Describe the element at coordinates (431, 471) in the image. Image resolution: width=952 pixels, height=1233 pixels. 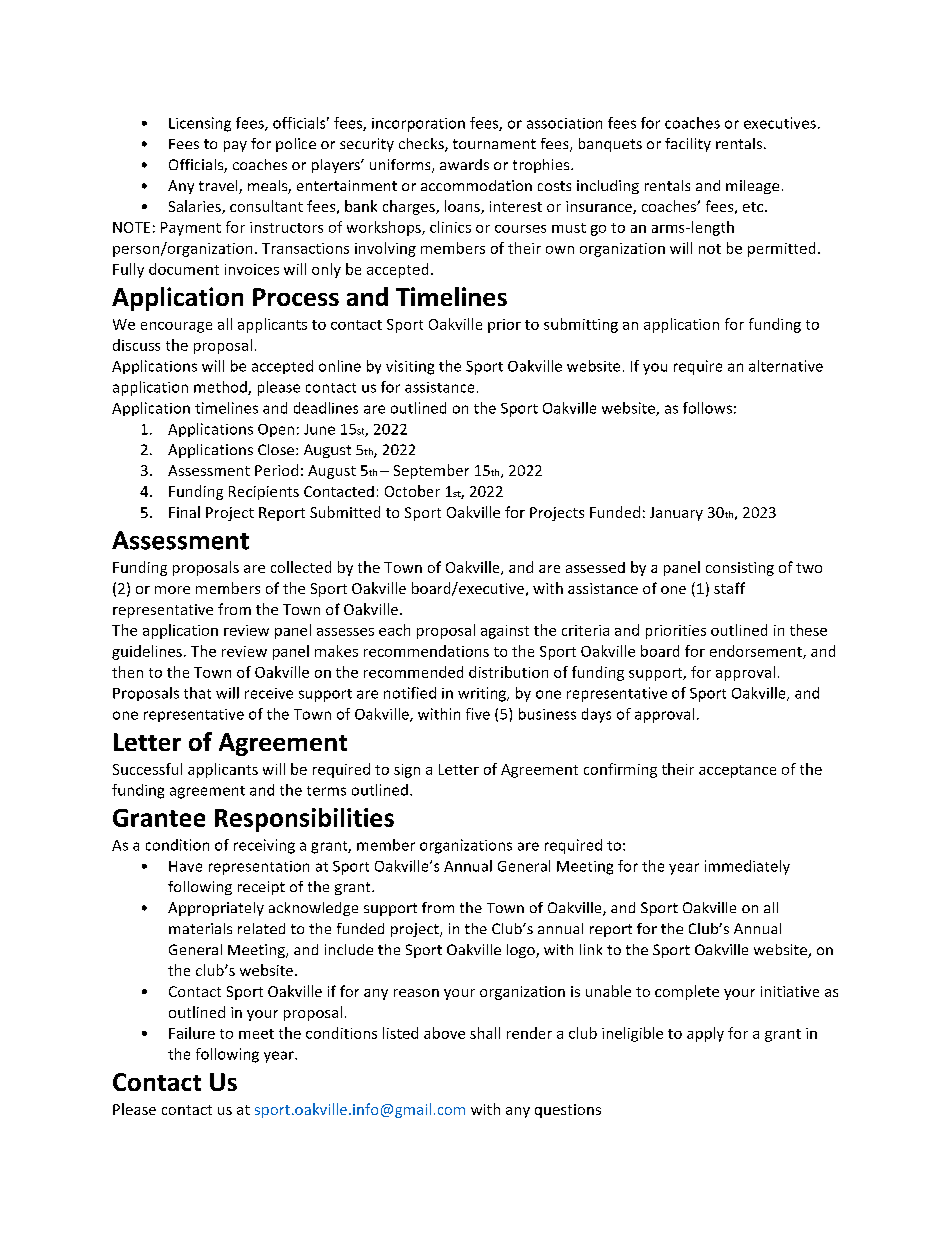
I see `September` at that location.
